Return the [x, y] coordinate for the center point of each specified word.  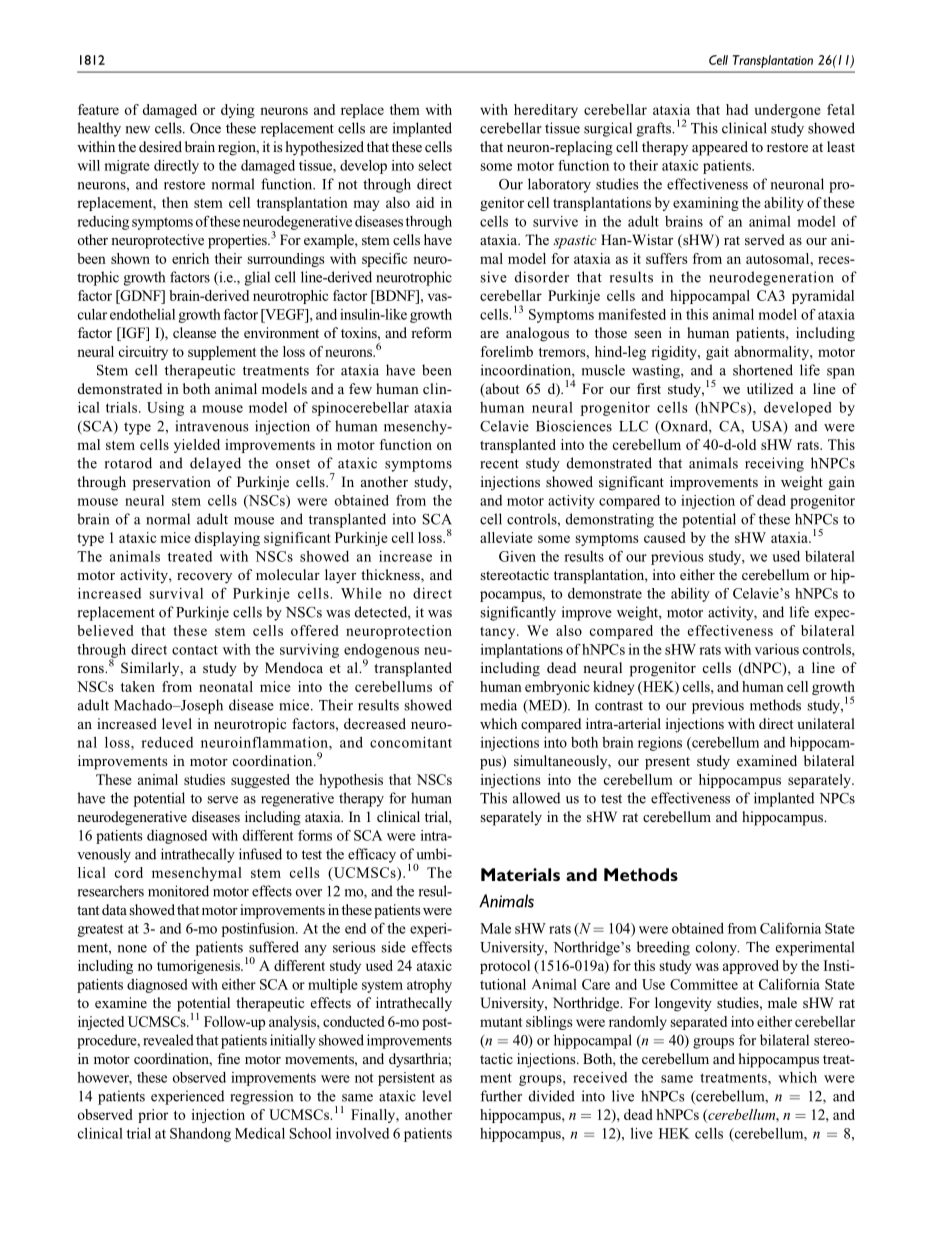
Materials [520, 874]
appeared [720, 148]
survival [176, 593]
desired [160, 146]
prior [153, 1116]
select [435, 165]
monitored [178, 891]
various [777, 649]
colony [717, 948]
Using [165, 409]
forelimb [507, 351]
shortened [763, 370]
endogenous [381, 652]
